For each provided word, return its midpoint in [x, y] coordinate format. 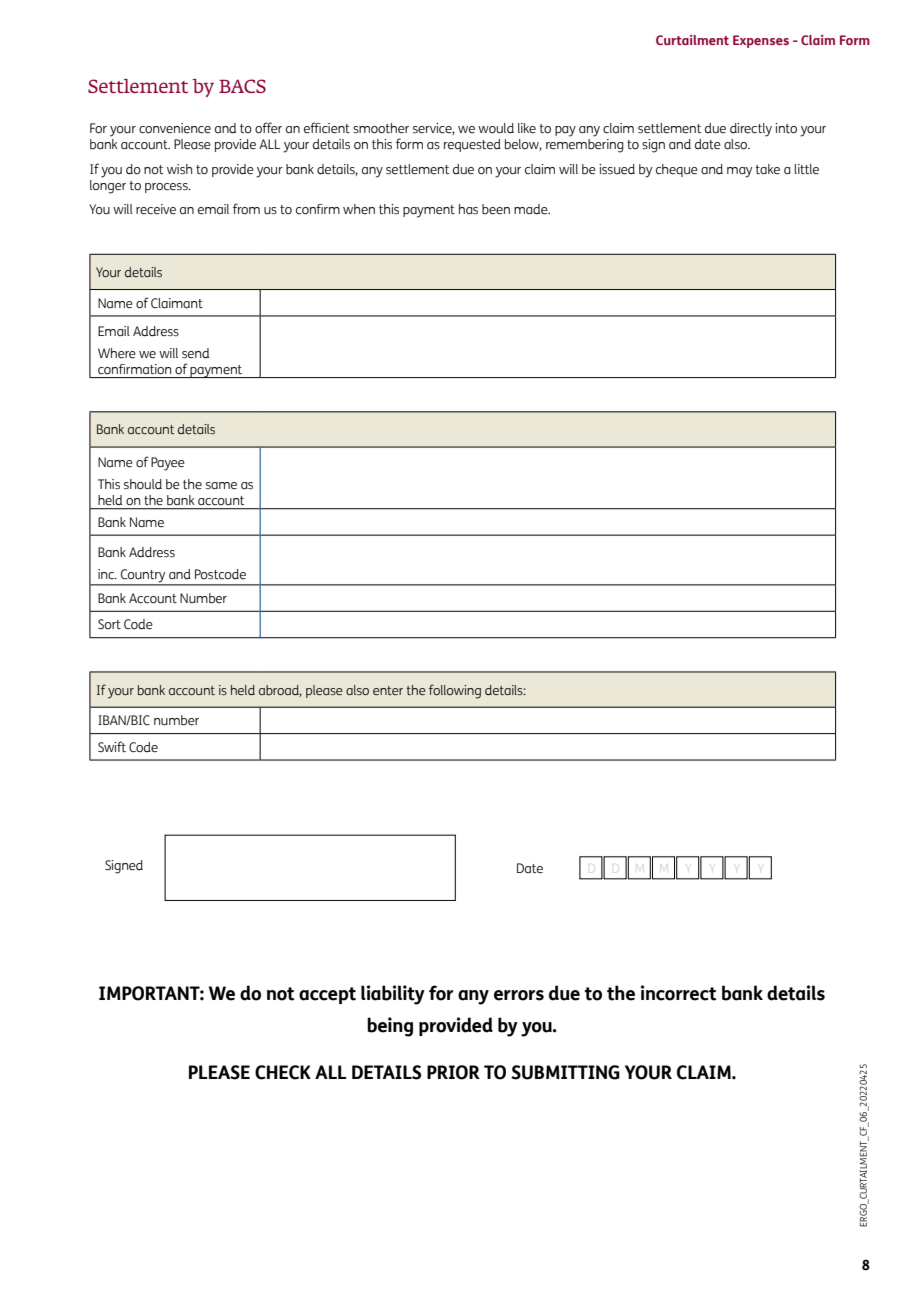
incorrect [678, 993]
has [468, 209]
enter [388, 690]
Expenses [761, 41]
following [455, 691]
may [739, 172]
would [496, 128]
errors [519, 995]
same [221, 486]
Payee [168, 464]
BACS [242, 86]
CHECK [283, 1072]
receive [156, 209]
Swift [112, 747]
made [532, 209]
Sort [109, 624]
